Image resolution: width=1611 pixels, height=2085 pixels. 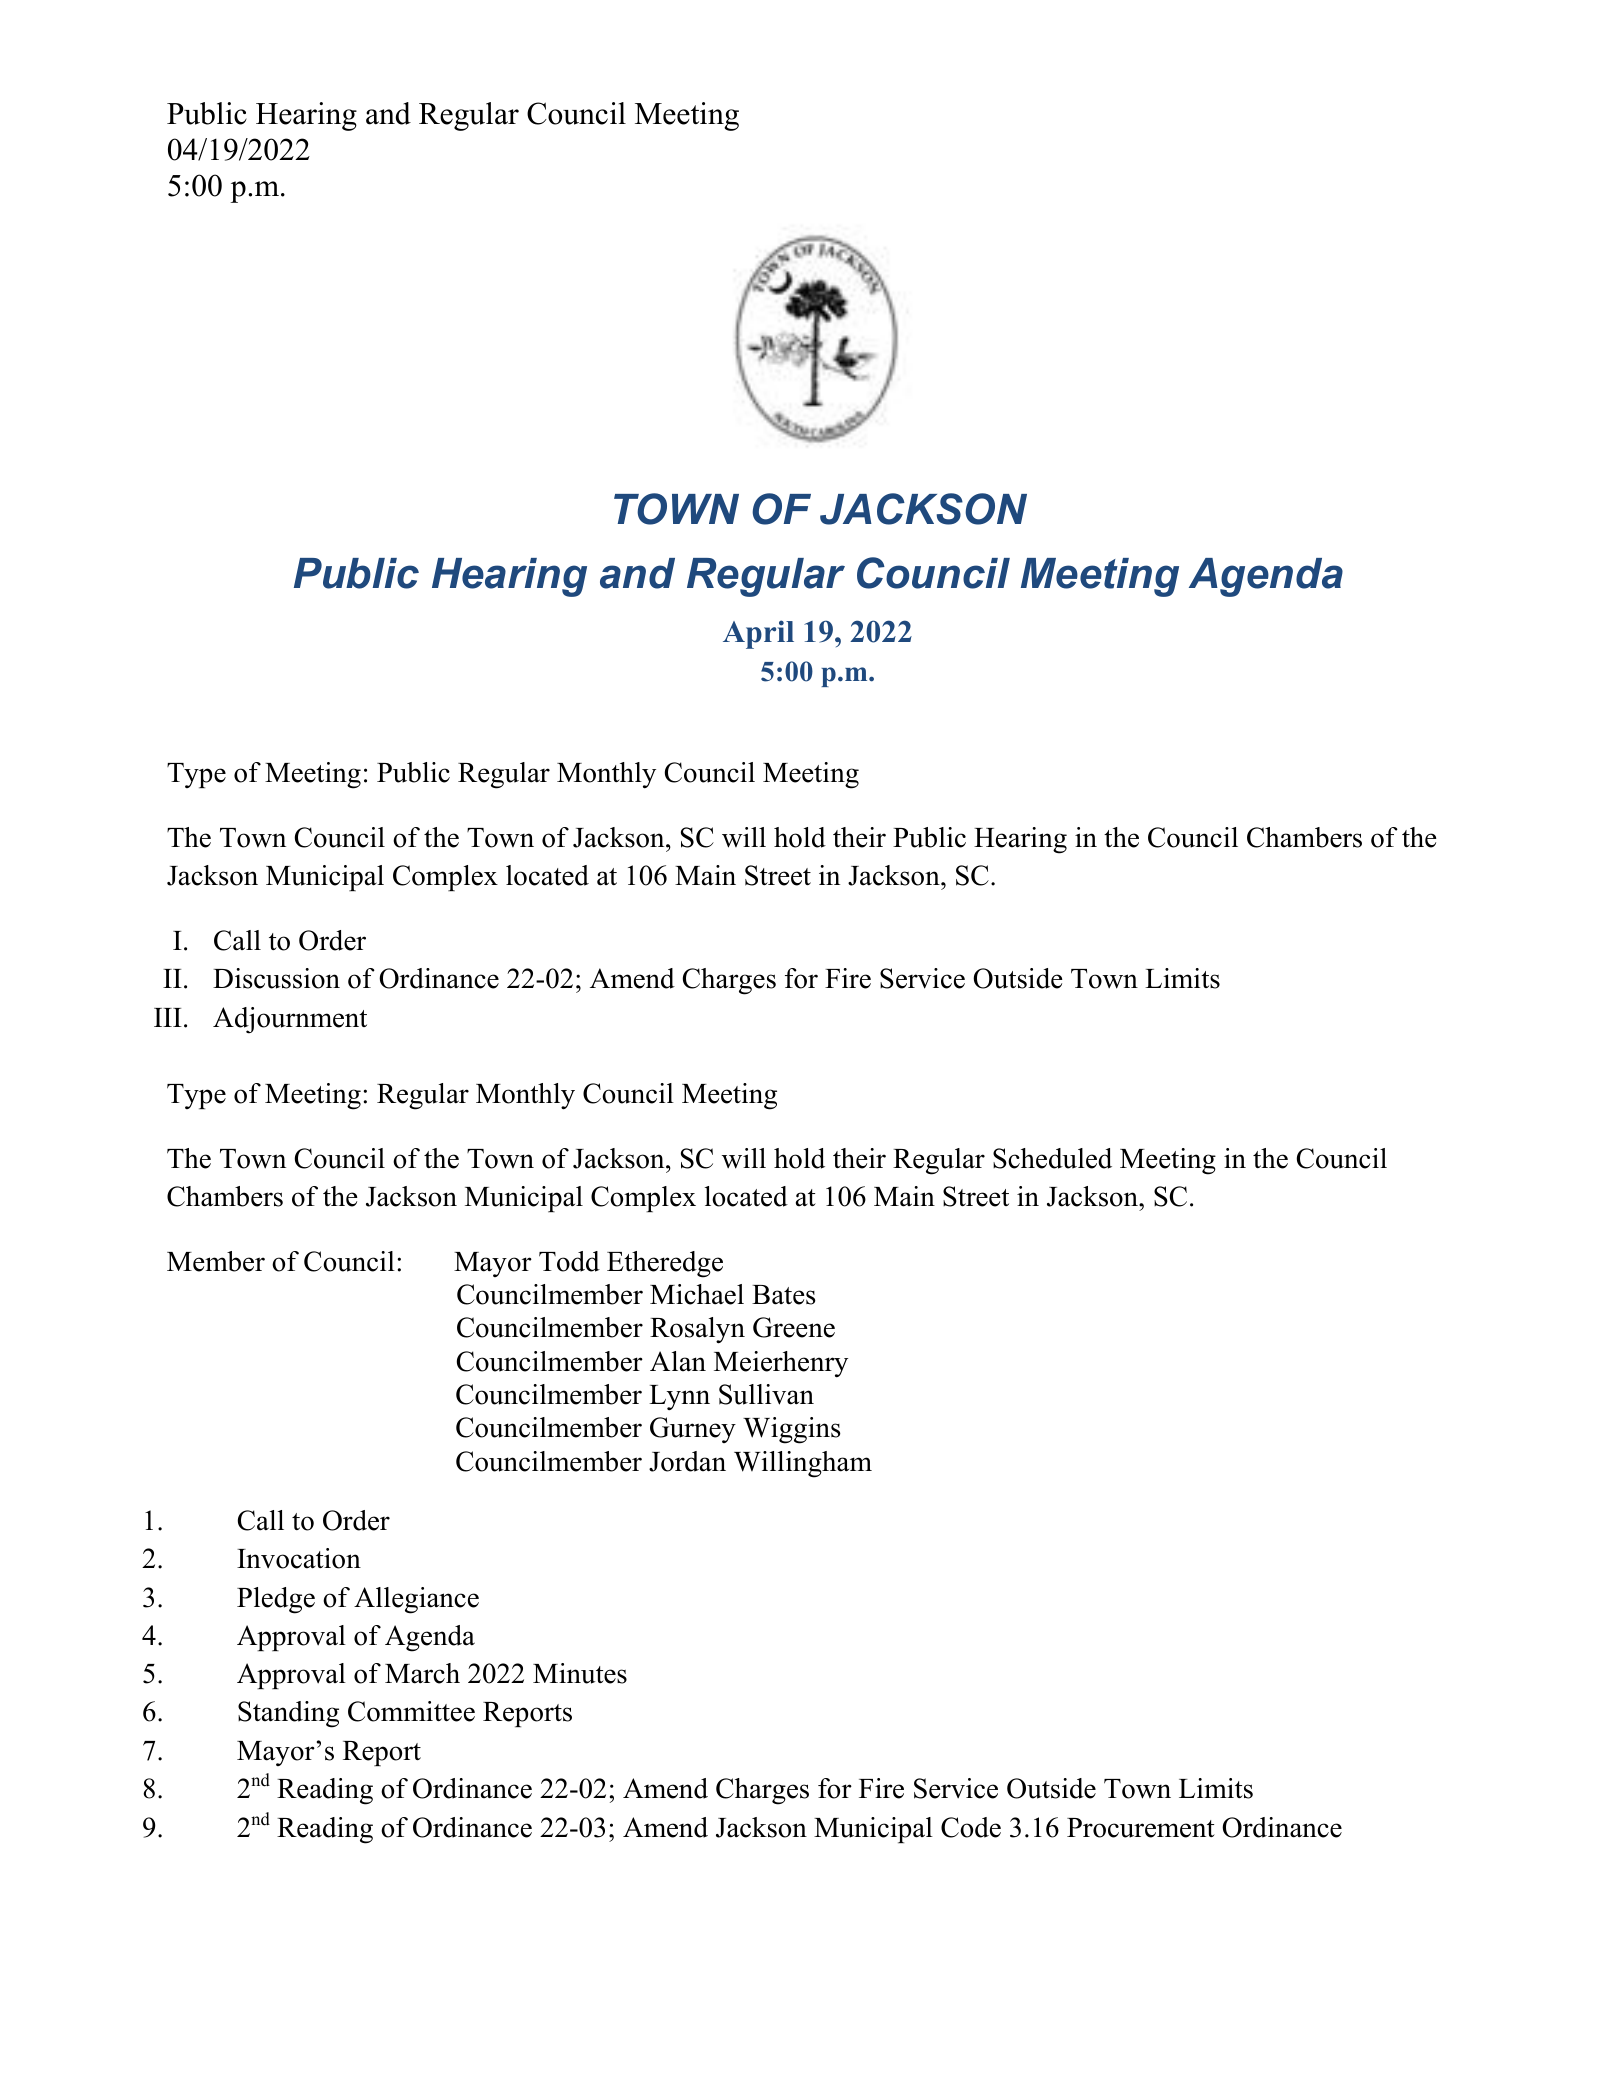 I want to click on Lynn, so click(x=679, y=1397).
